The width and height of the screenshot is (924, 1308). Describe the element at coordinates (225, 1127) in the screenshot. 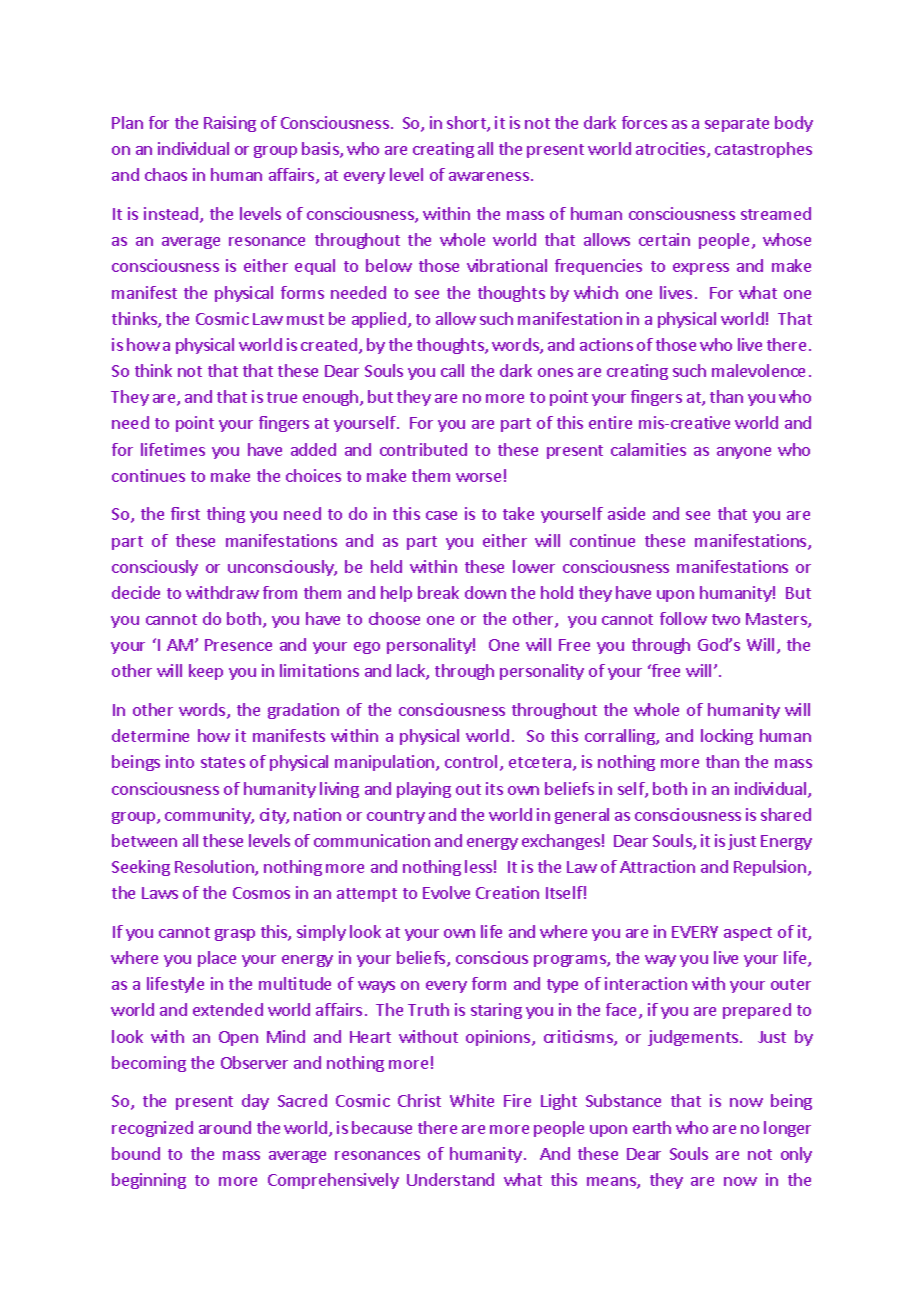

I see `around` at that location.
